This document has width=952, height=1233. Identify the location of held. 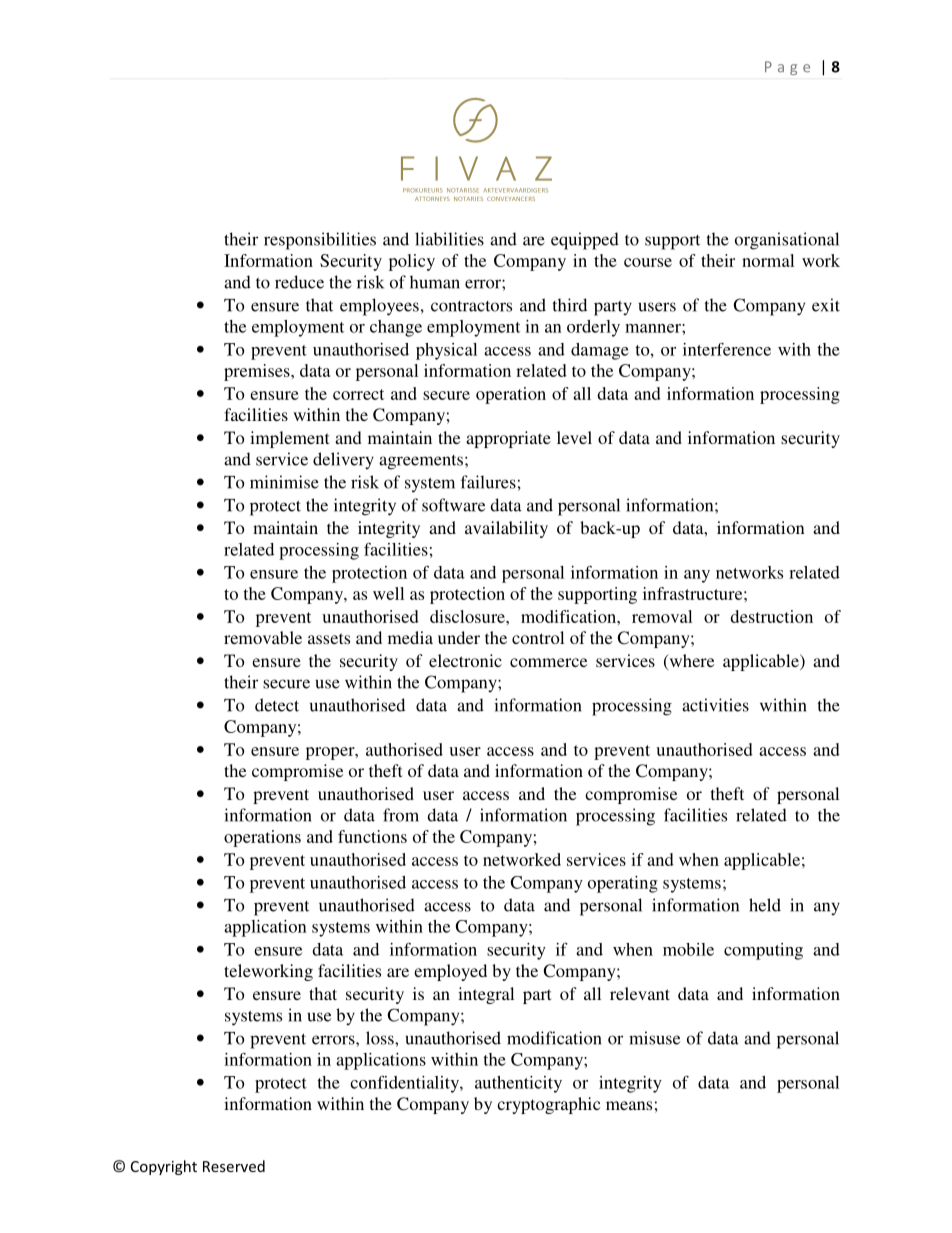
(765, 905).
